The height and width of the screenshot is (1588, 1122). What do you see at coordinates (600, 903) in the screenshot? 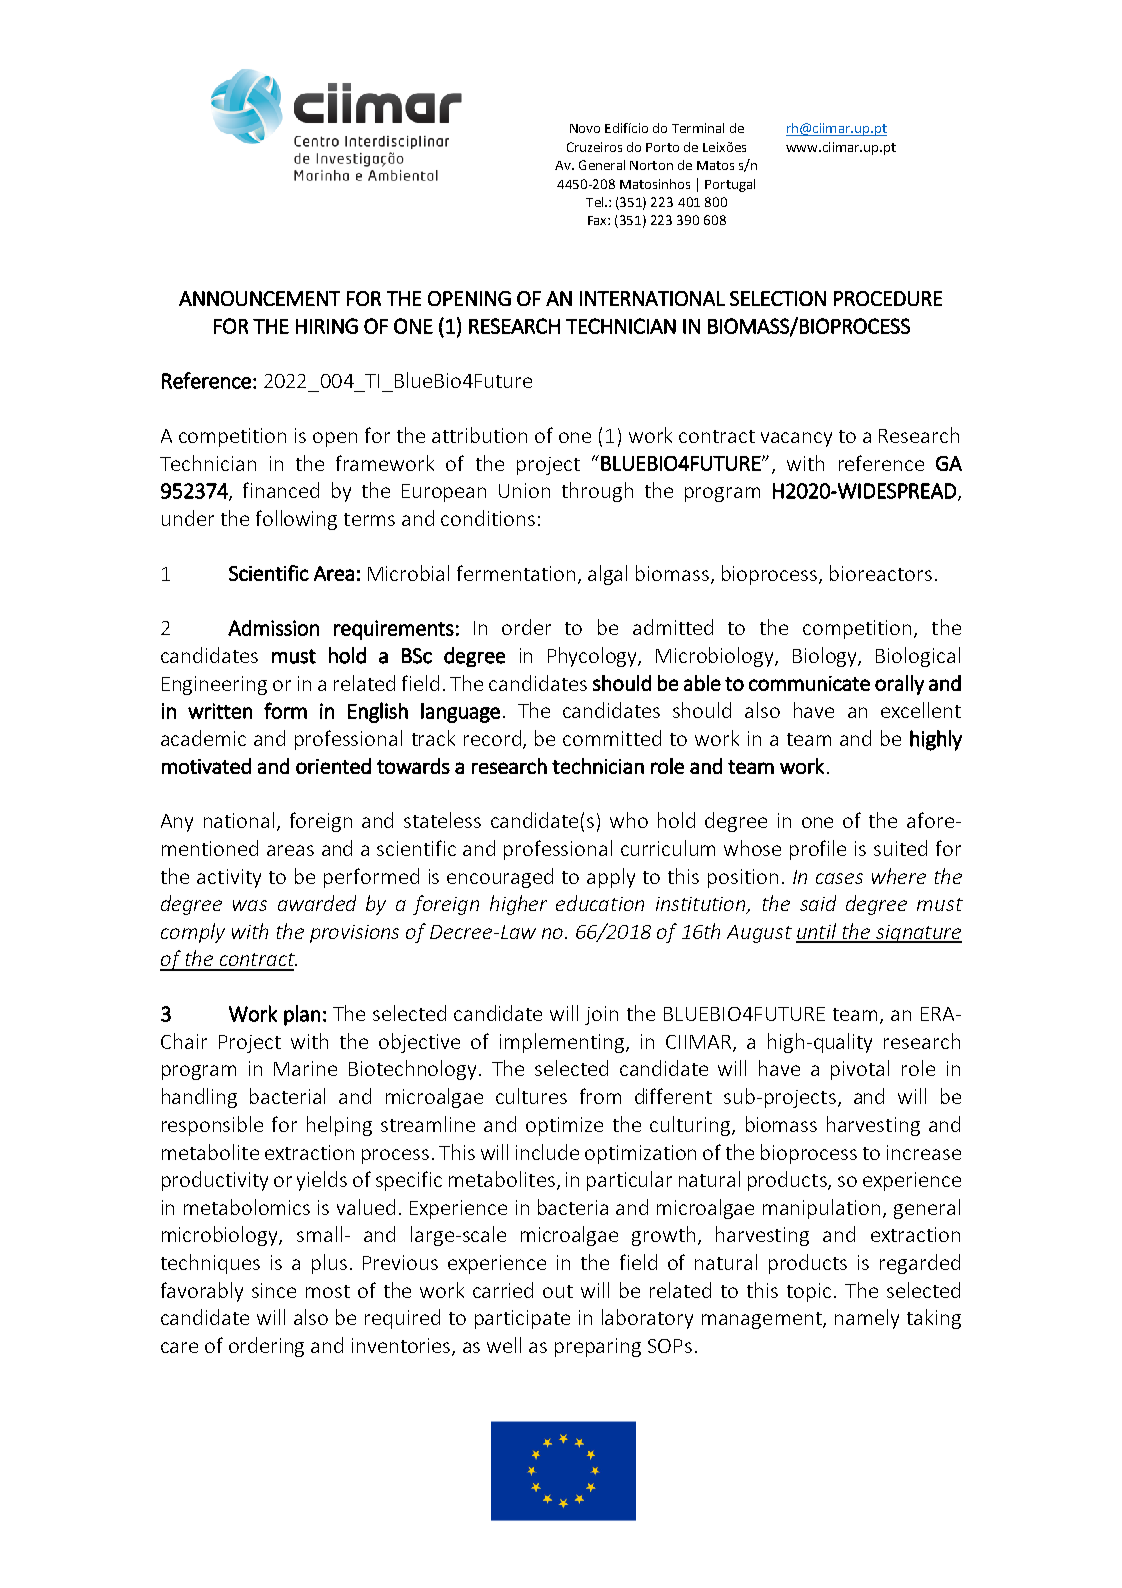
I see `education` at bounding box center [600, 903].
